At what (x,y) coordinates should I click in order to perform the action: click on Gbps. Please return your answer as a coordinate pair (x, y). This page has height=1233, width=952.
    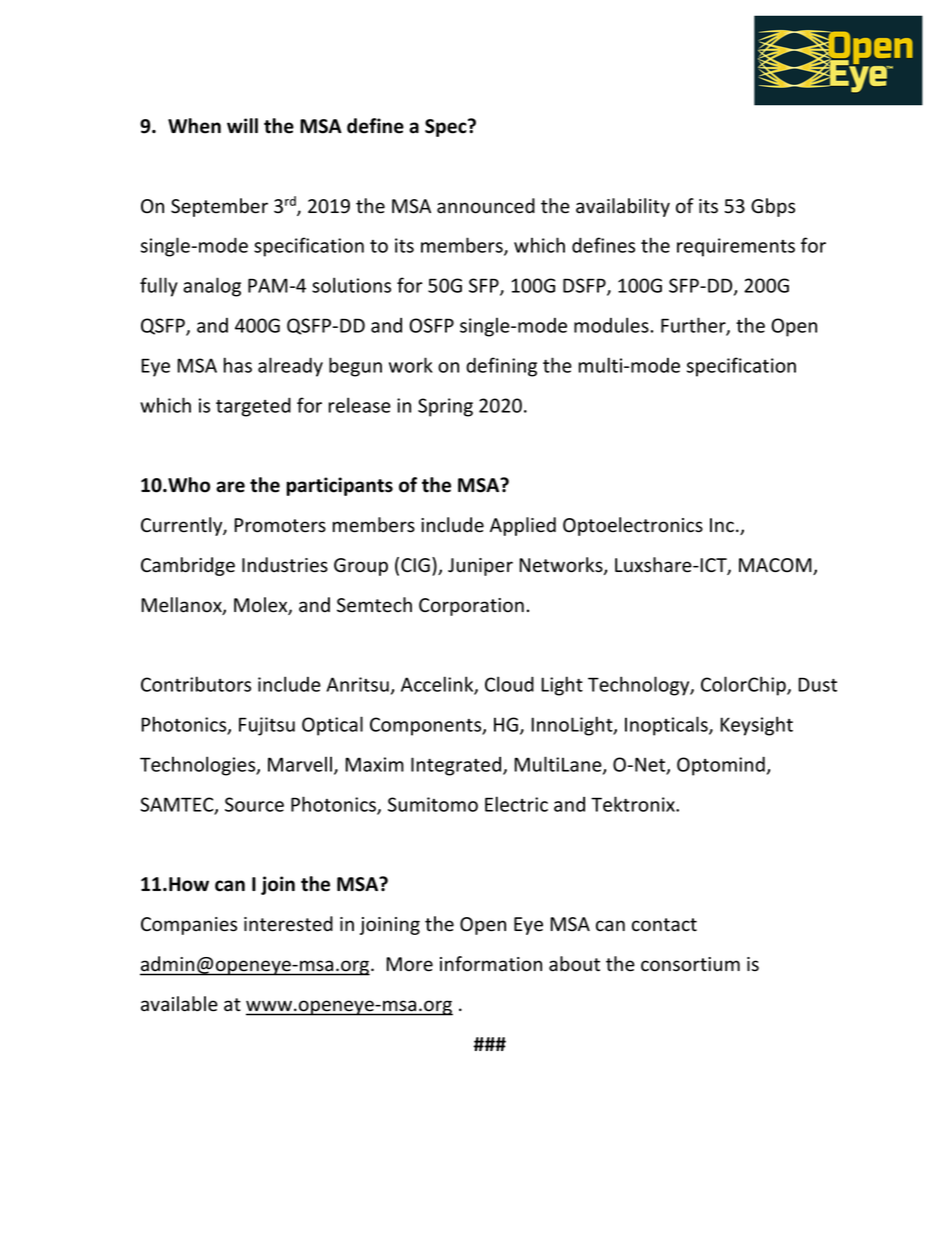
    Looking at the image, I should click on (773, 207).
